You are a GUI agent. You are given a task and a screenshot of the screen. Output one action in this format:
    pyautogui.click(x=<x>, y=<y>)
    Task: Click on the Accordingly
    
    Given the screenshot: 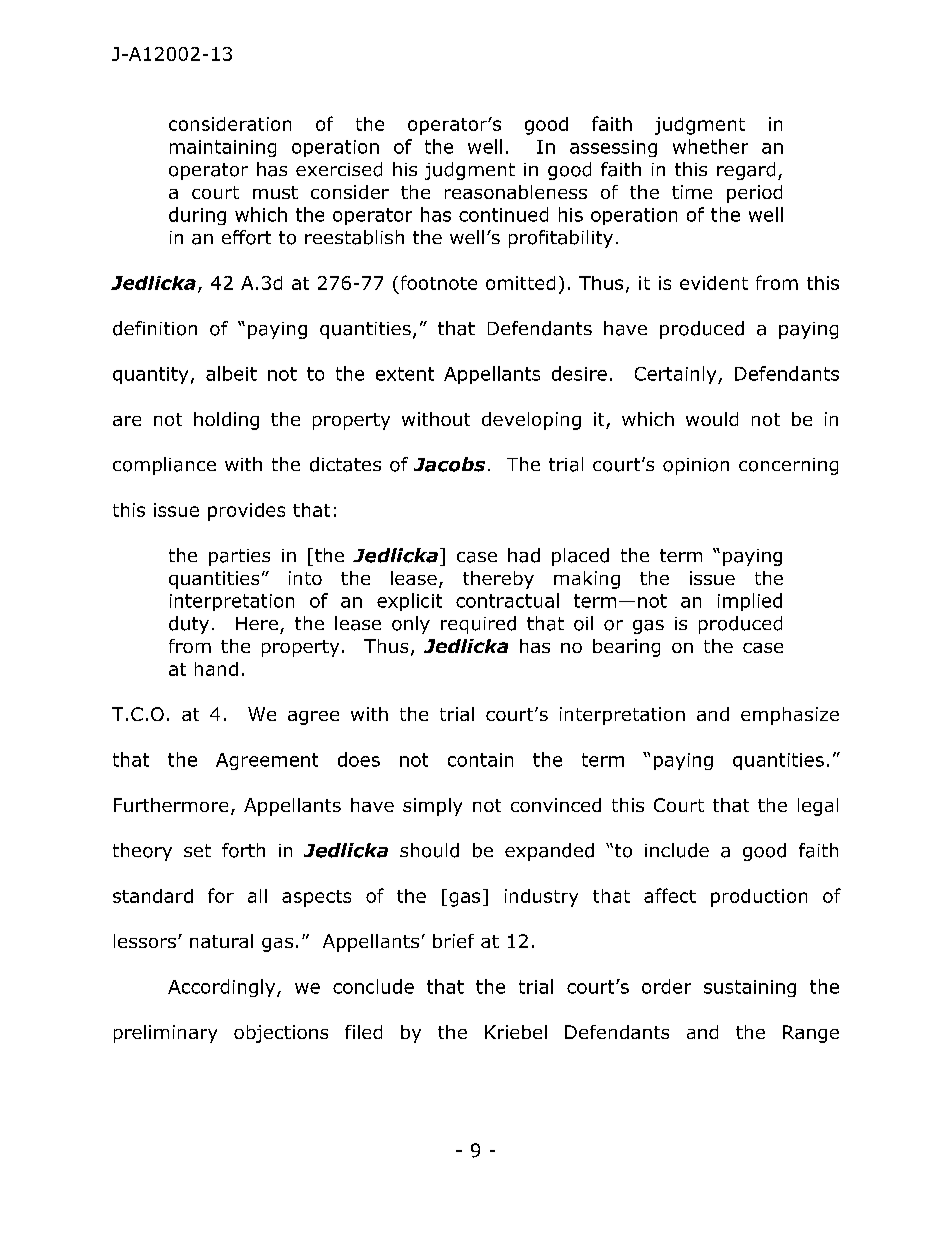 What is the action you would take?
    pyautogui.click(x=223, y=988)
